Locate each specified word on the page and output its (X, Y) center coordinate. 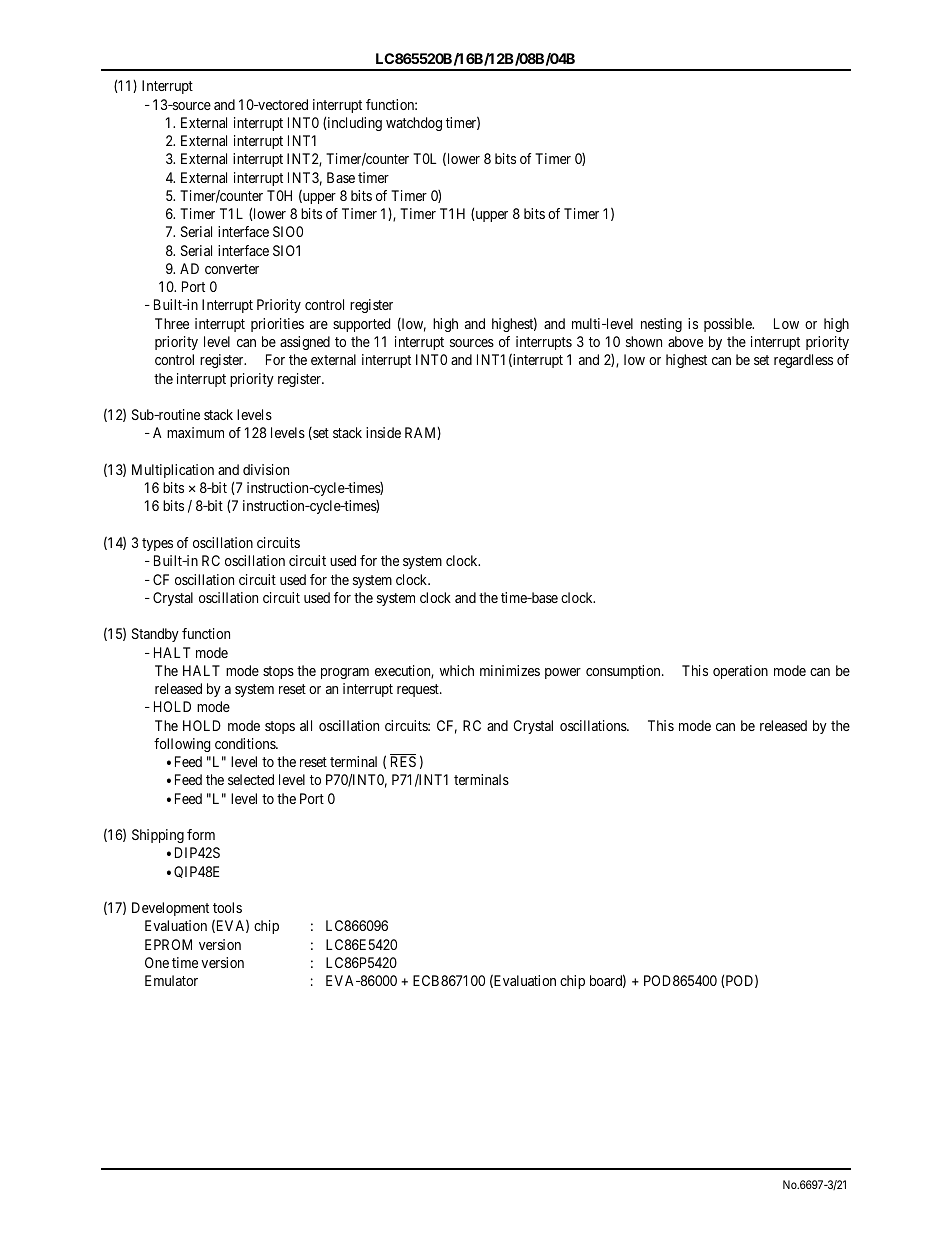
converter (232, 269)
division (266, 469)
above (685, 341)
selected (251, 779)
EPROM (168, 944)
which (457, 670)
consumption (624, 672)
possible (729, 325)
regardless (803, 361)
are (319, 325)
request (419, 690)
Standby (155, 635)
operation (740, 672)
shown (644, 341)
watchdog (414, 124)
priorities (277, 325)
